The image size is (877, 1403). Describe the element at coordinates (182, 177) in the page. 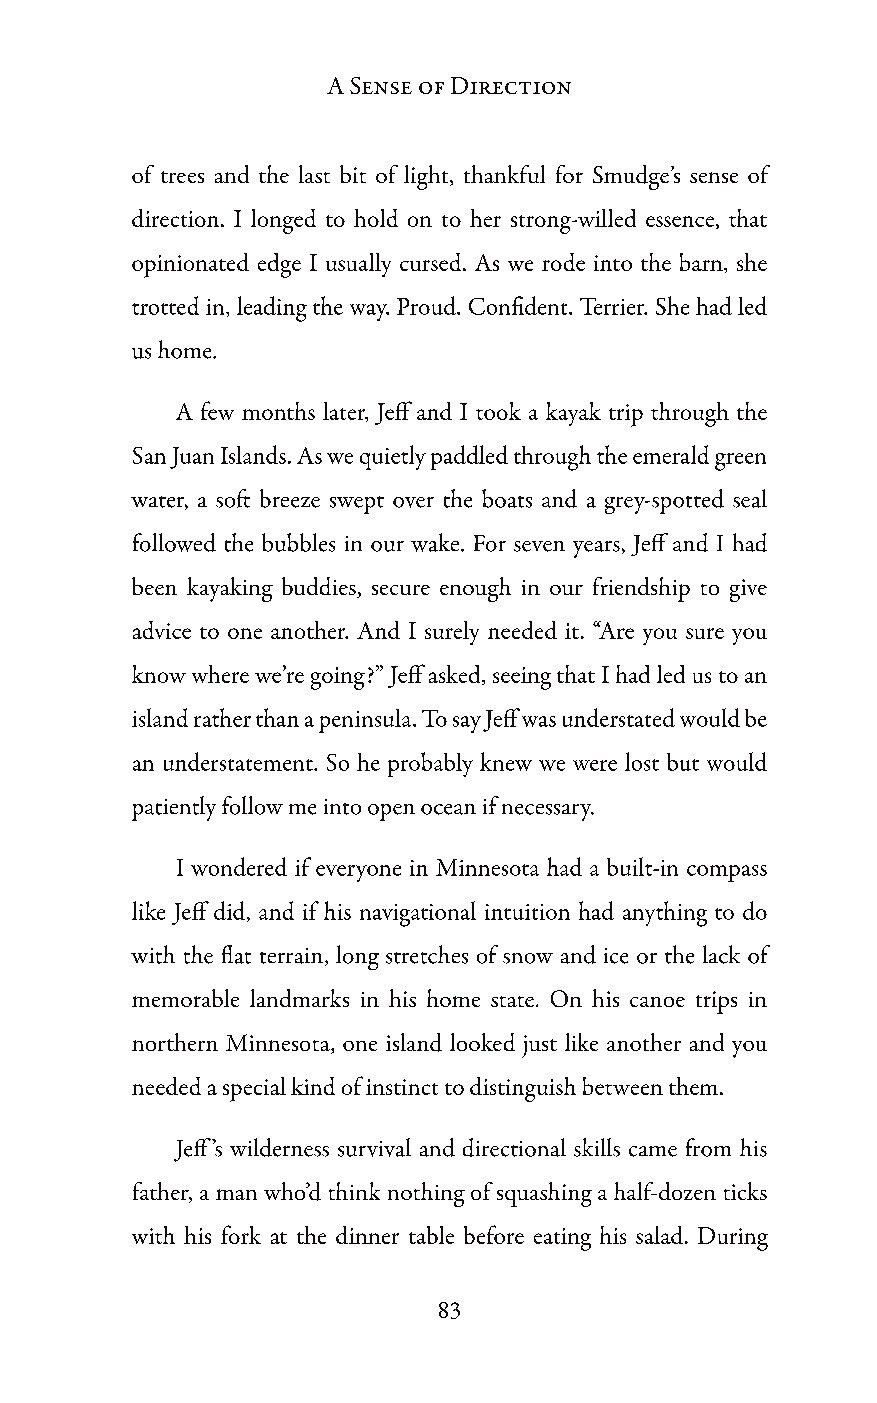

I see `trees` at that location.
